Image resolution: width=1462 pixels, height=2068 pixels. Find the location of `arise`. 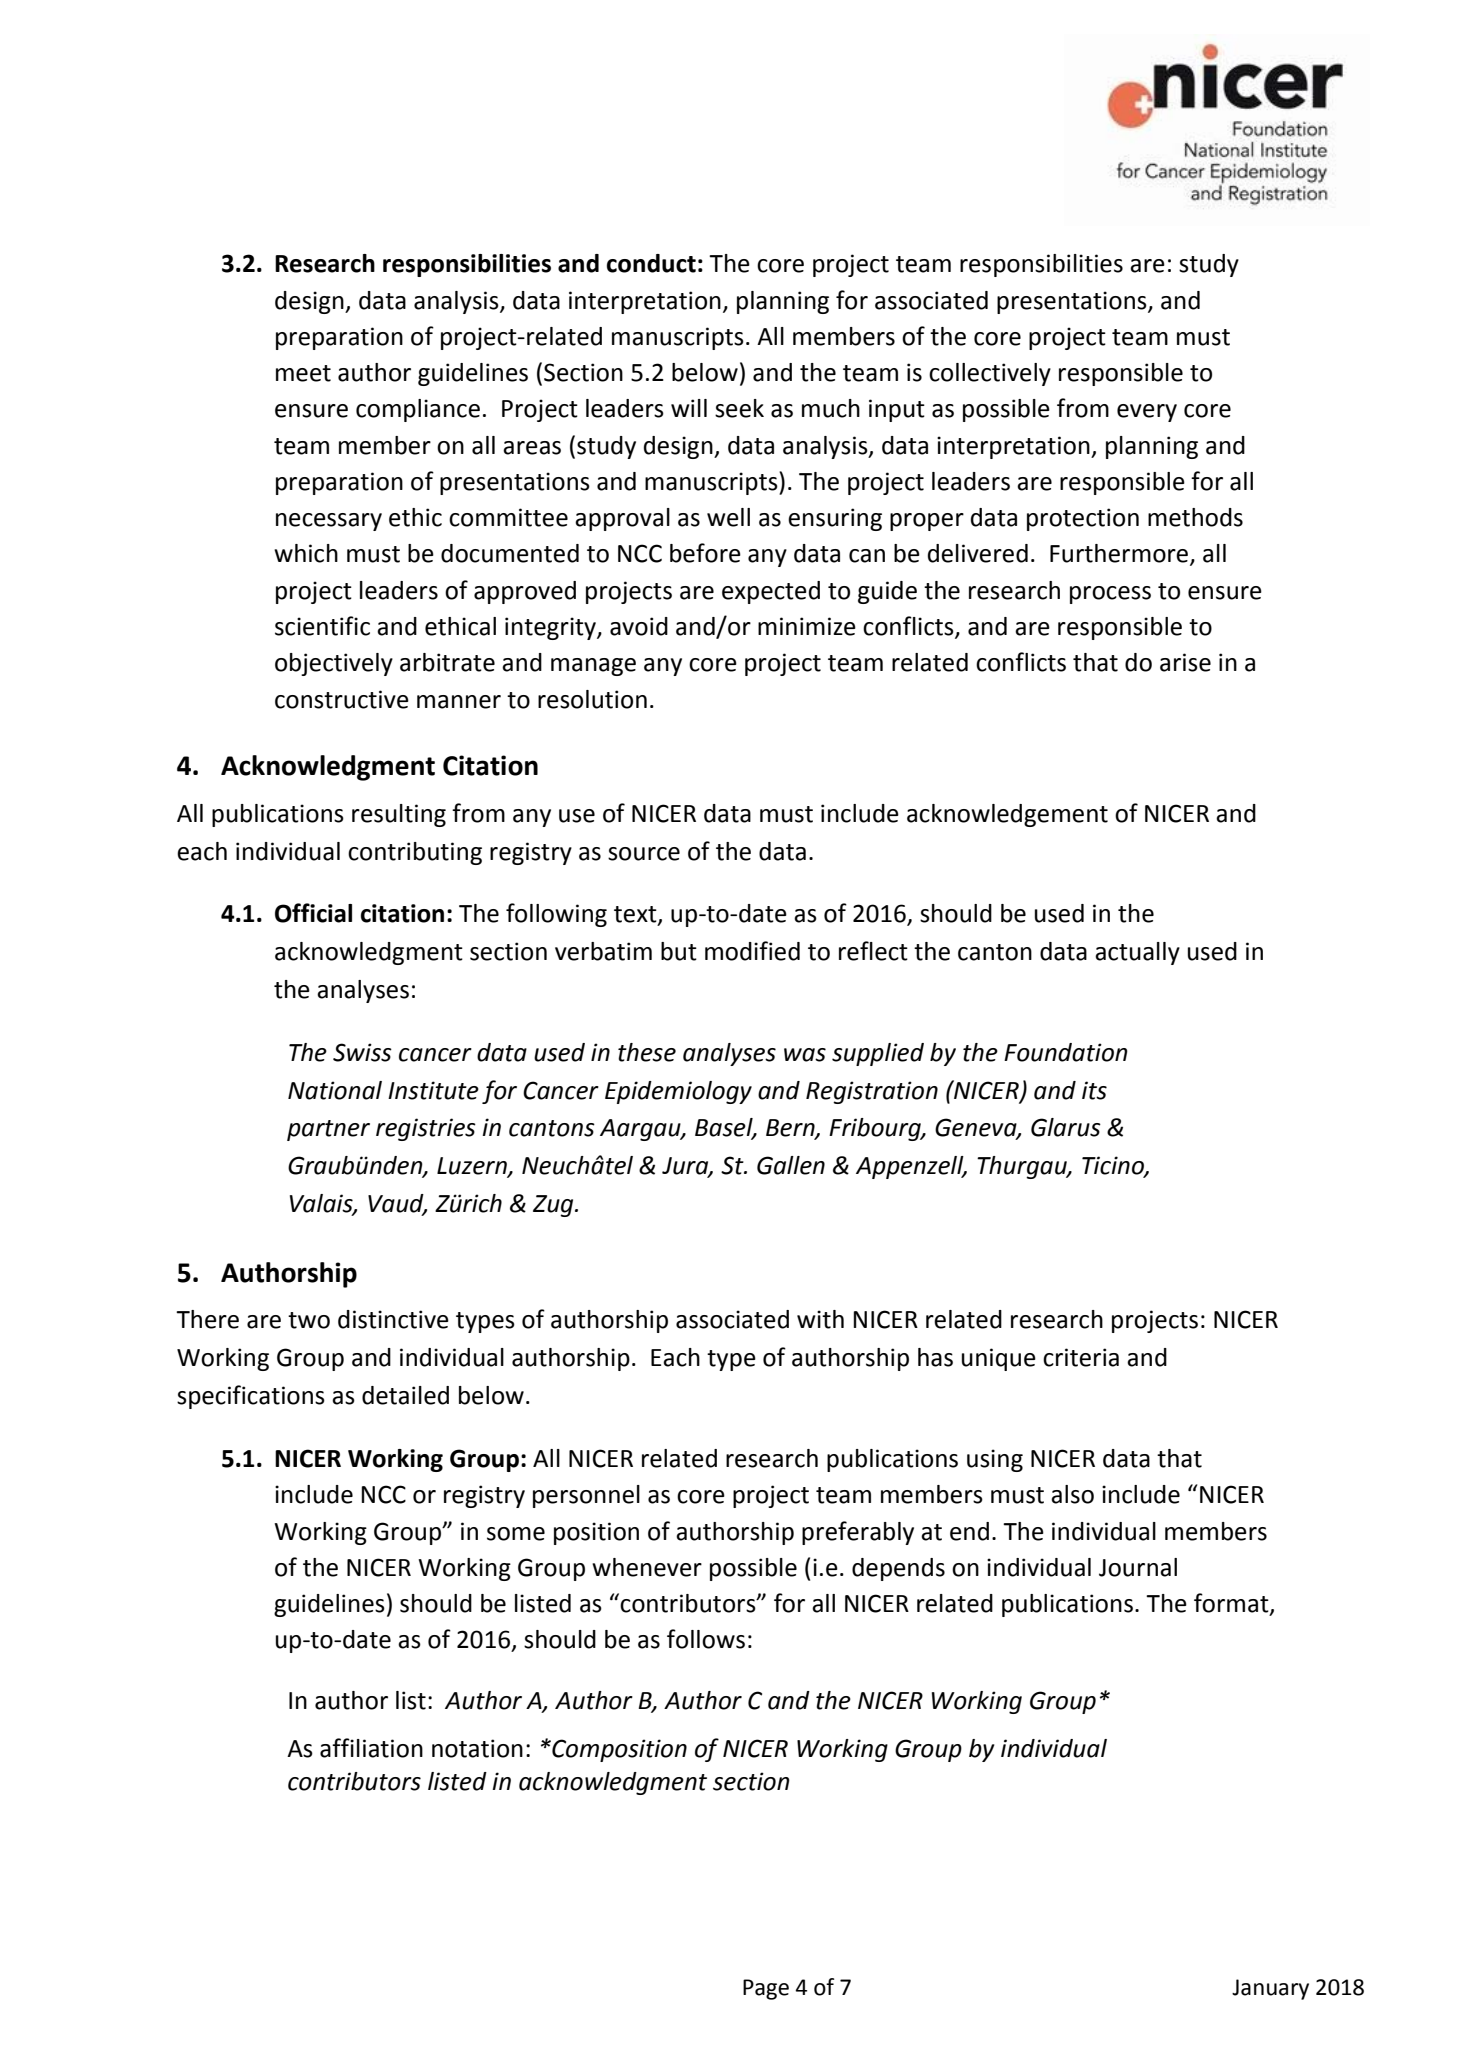

arise is located at coordinates (1185, 662).
